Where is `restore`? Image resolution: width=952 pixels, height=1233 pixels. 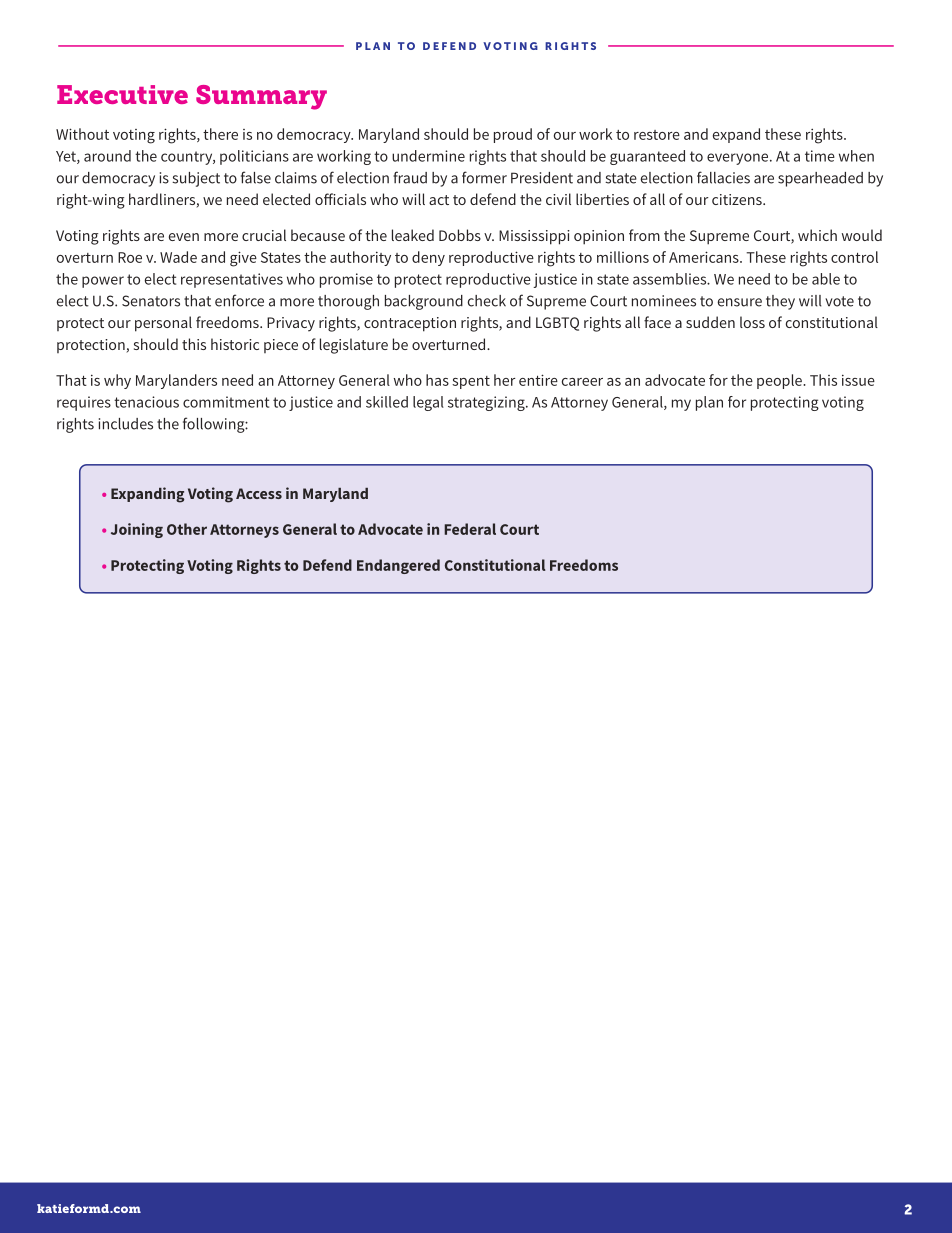 restore is located at coordinates (657, 135).
